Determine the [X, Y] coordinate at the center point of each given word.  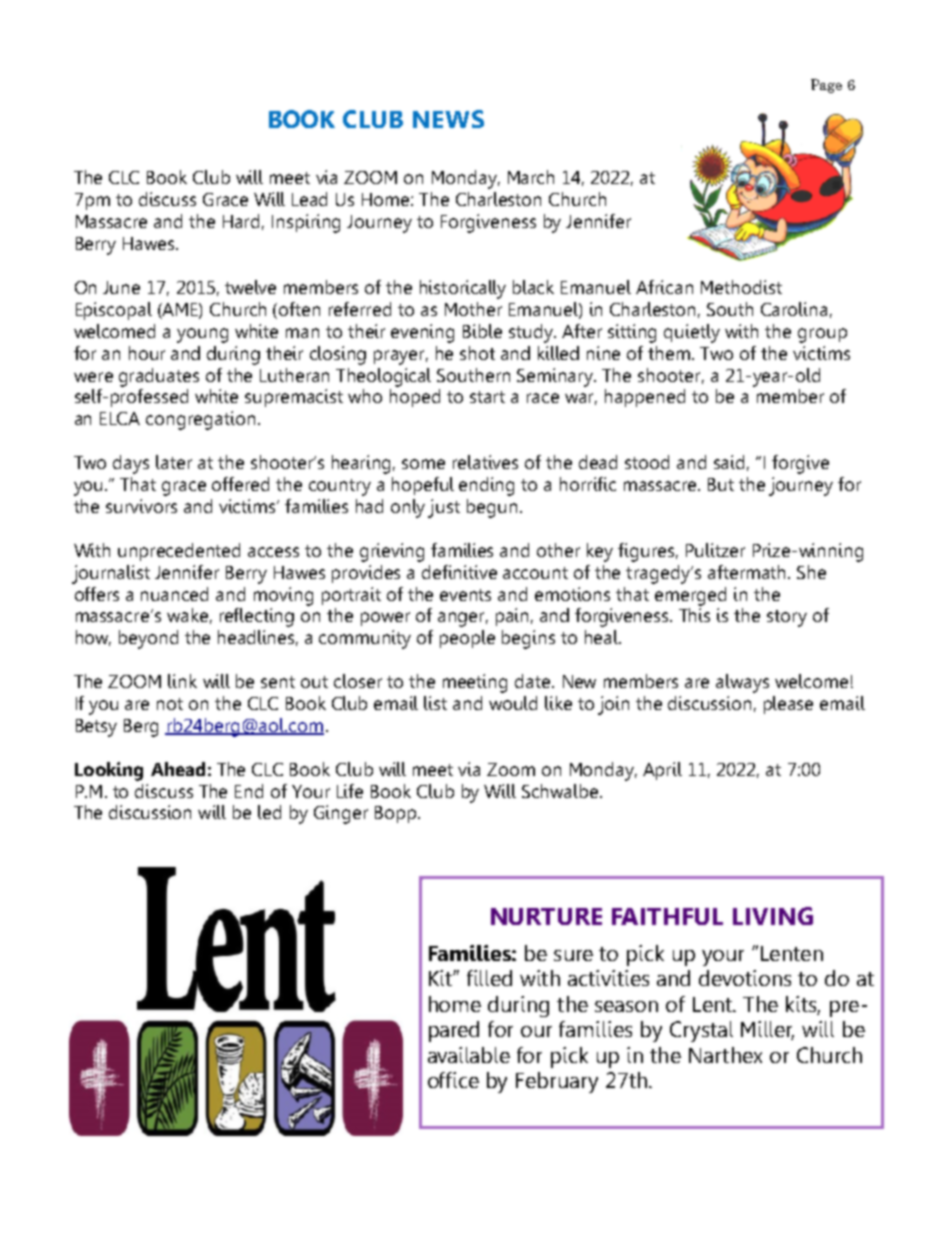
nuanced [174, 594]
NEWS [448, 119]
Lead [309, 199]
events [465, 595]
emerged [690, 596]
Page [826, 86]
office [453, 1080]
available [469, 1055]
